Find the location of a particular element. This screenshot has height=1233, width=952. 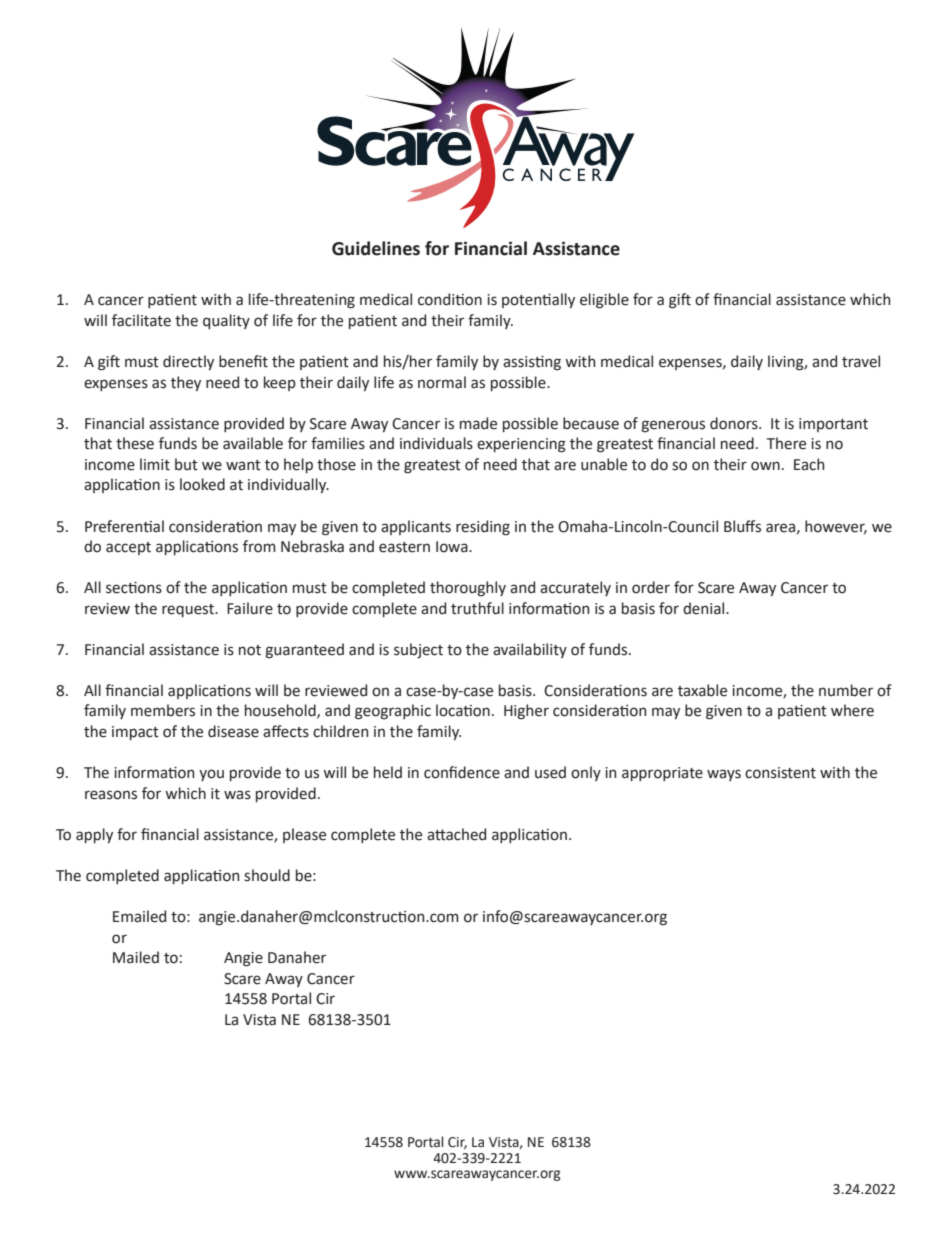

they is located at coordinates (186, 383).
